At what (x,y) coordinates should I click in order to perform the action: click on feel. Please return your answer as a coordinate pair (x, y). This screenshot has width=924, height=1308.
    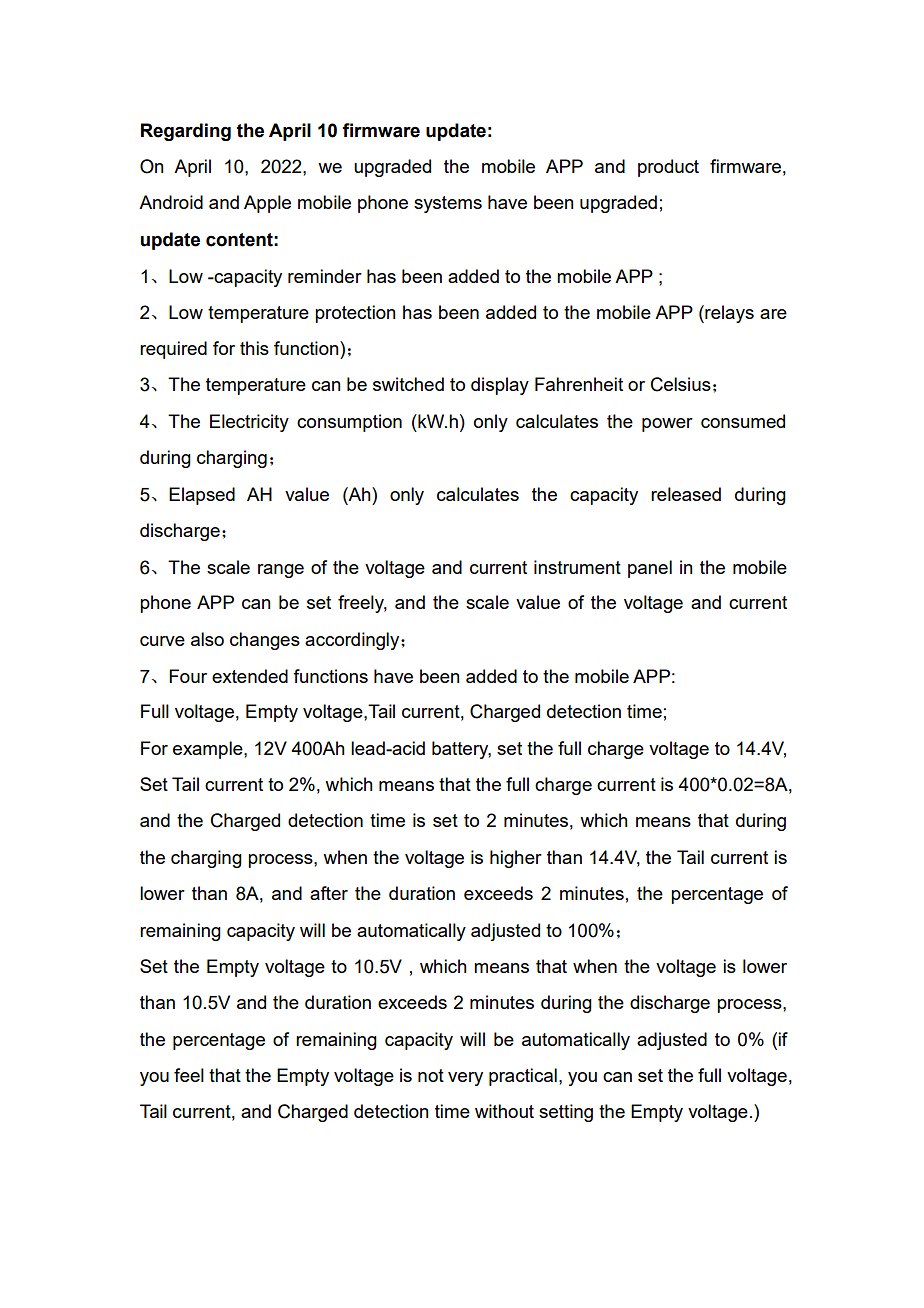
    Looking at the image, I should click on (189, 1075).
